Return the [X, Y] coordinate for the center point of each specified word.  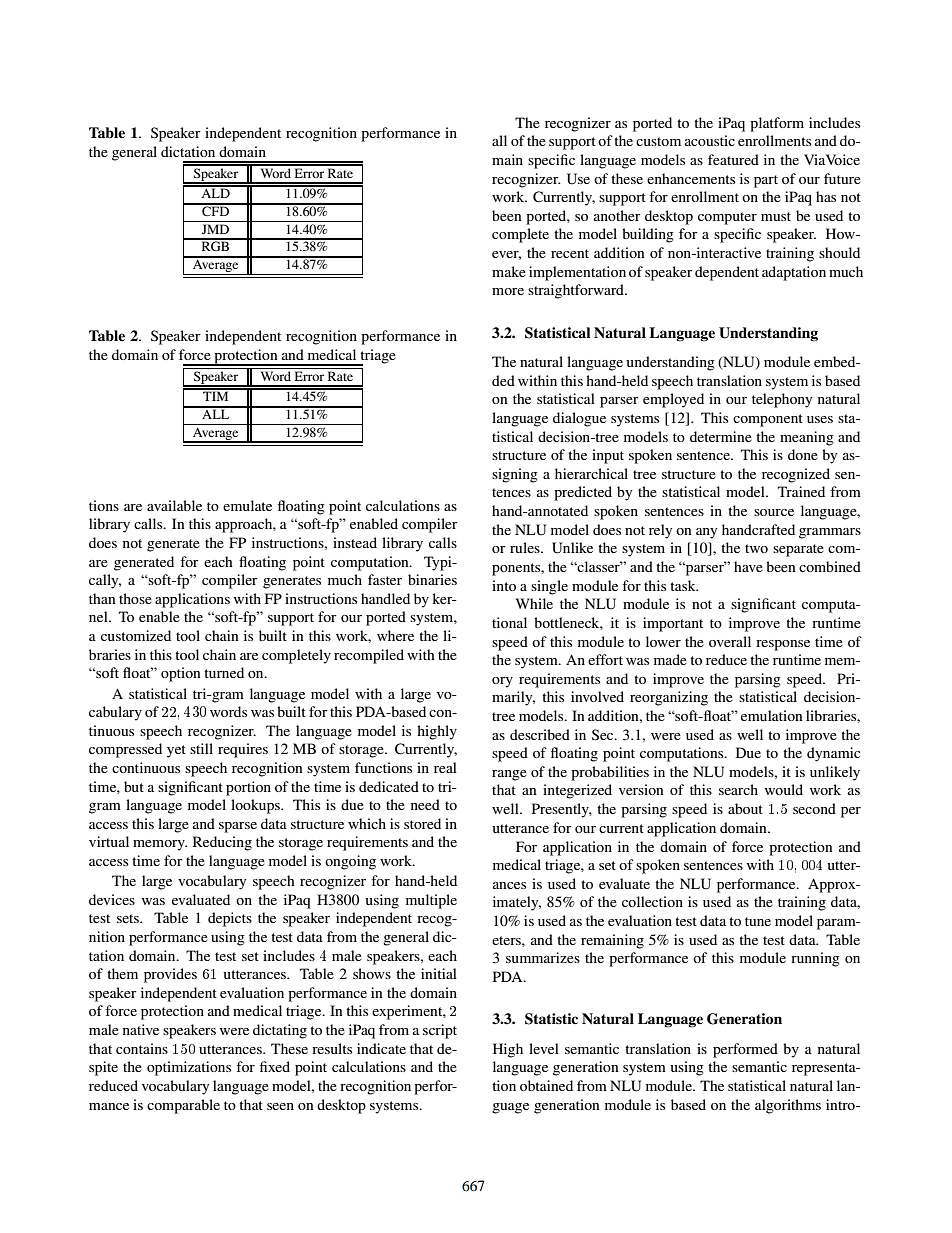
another [617, 215]
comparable [183, 1106]
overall [730, 641]
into [504, 585]
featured [733, 159]
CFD [215, 210]
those [135, 598]
